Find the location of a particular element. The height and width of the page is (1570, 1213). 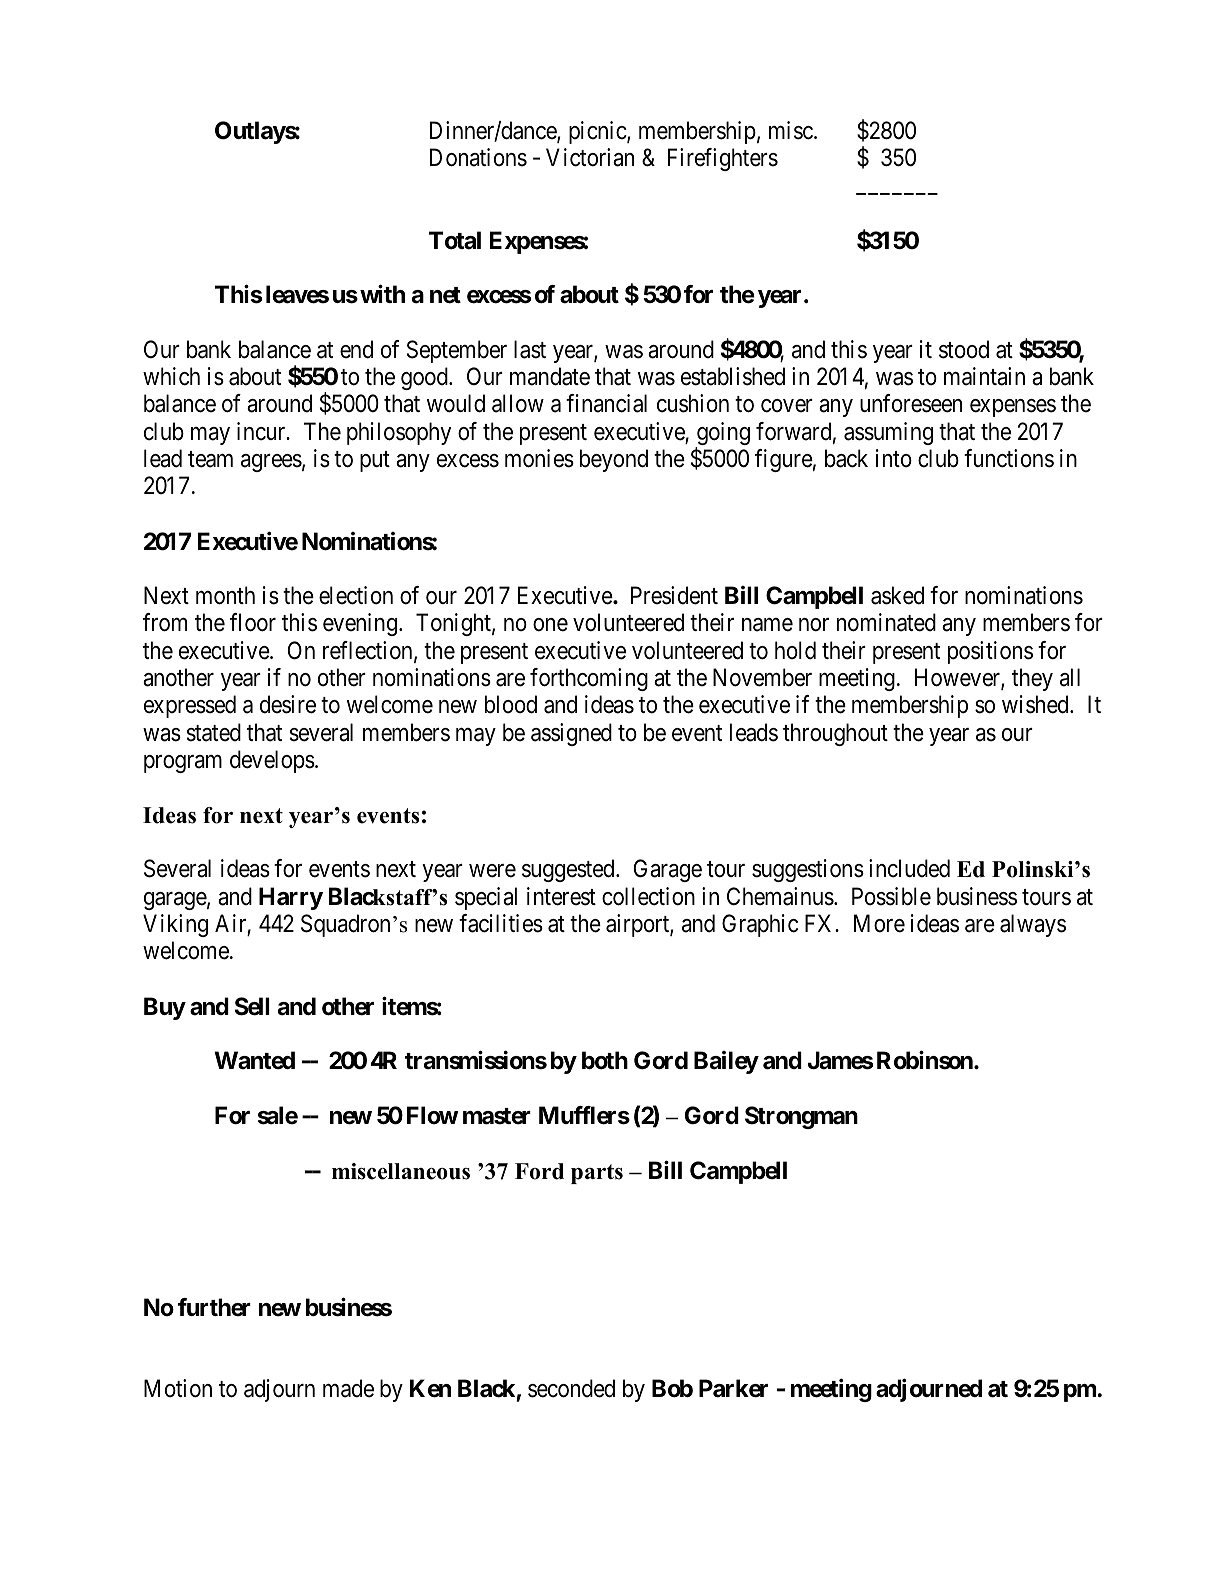

with is located at coordinates (382, 294).
